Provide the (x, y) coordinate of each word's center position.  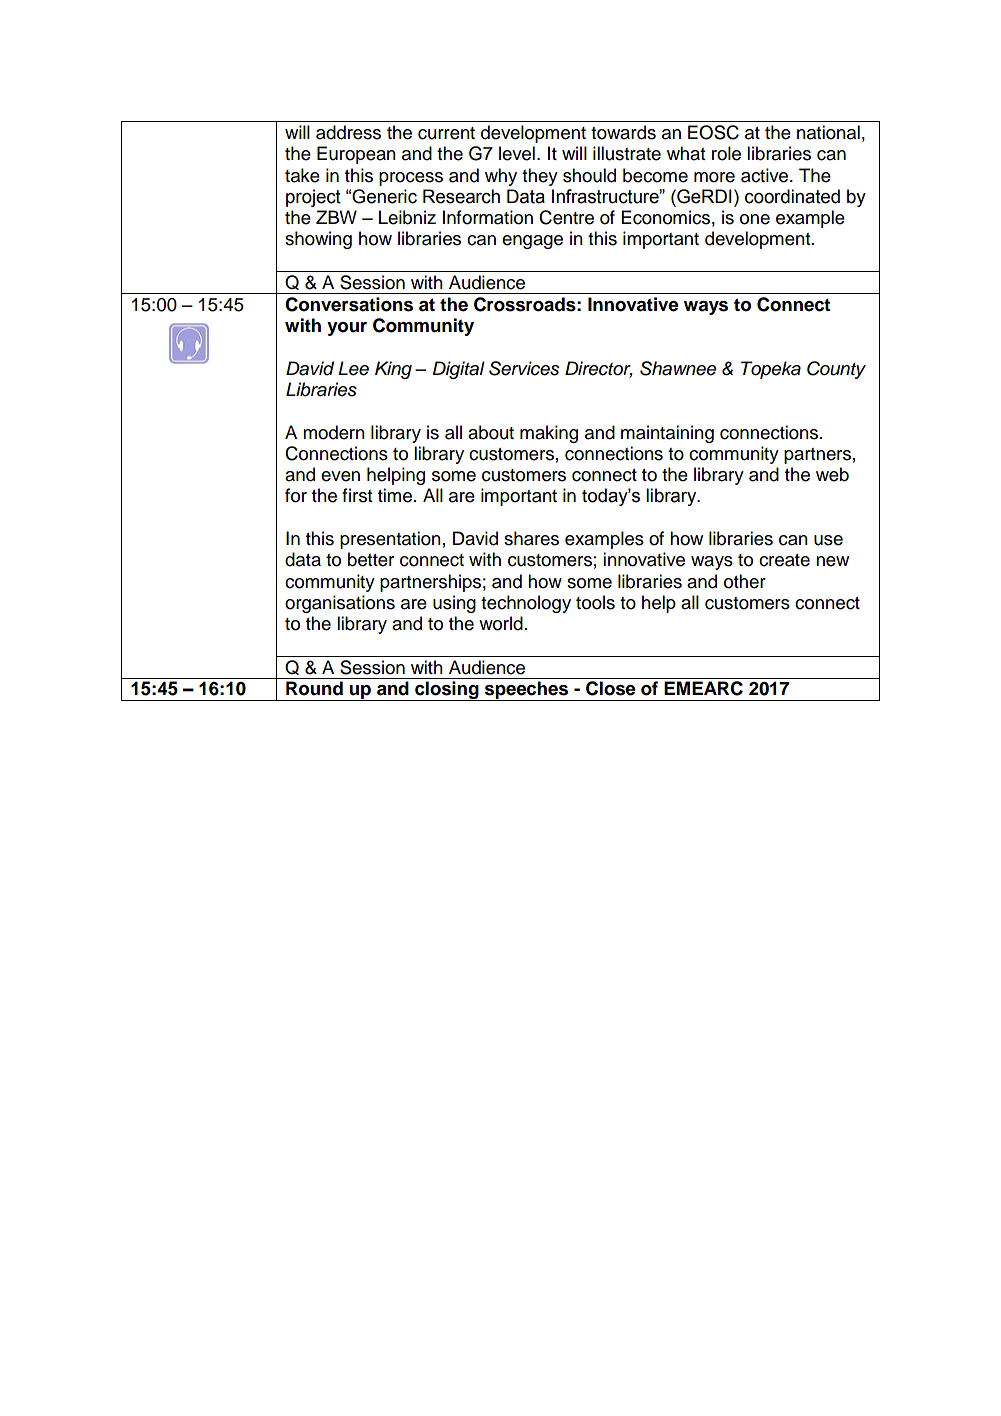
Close (610, 688)
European (356, 155)
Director (599, 369)
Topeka (771, 370)
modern (334, 432)
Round (314, 688)
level (517, 153)
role (726, 153)
